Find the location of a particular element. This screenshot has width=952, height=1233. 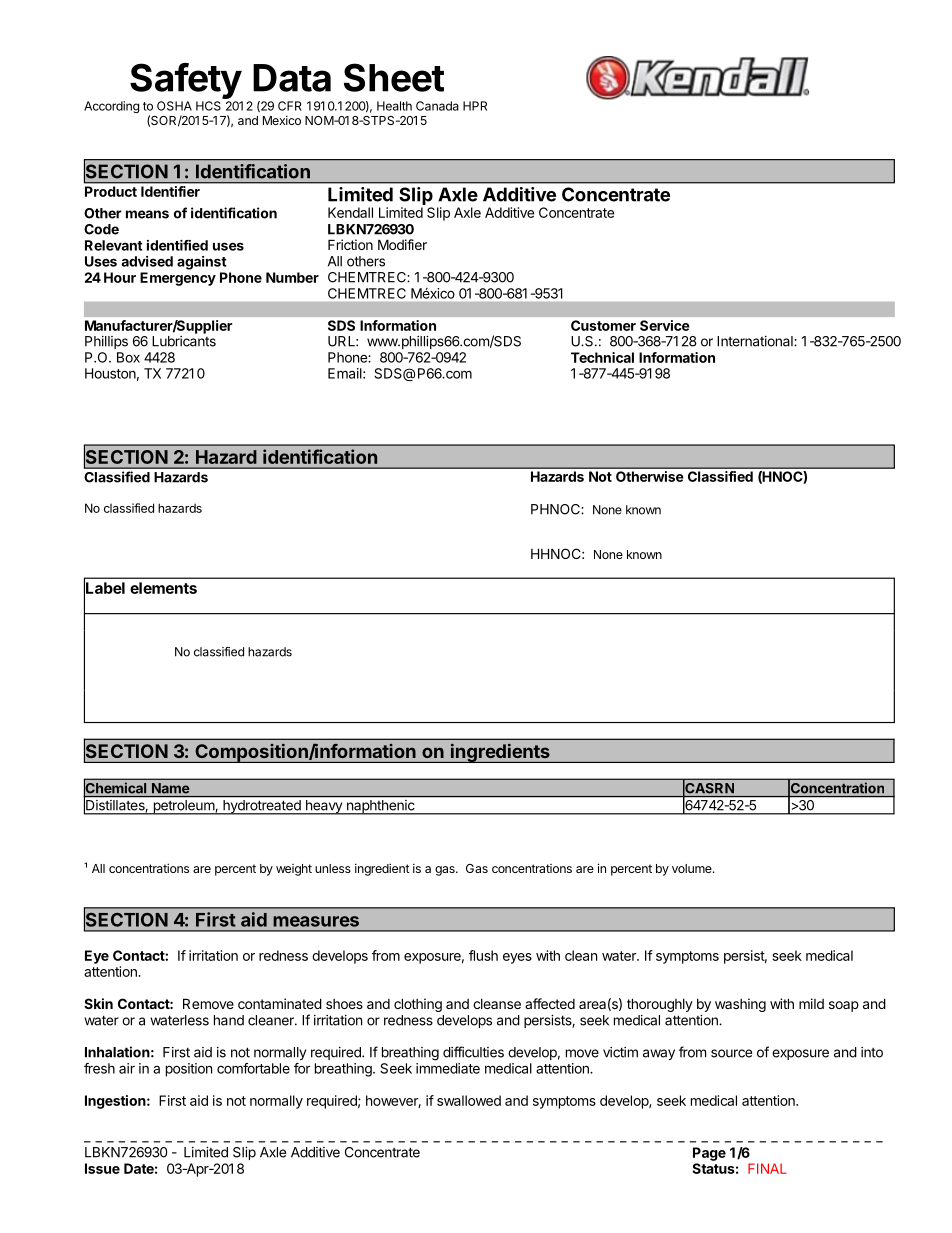

elements is located at coordinates (163, 588).
